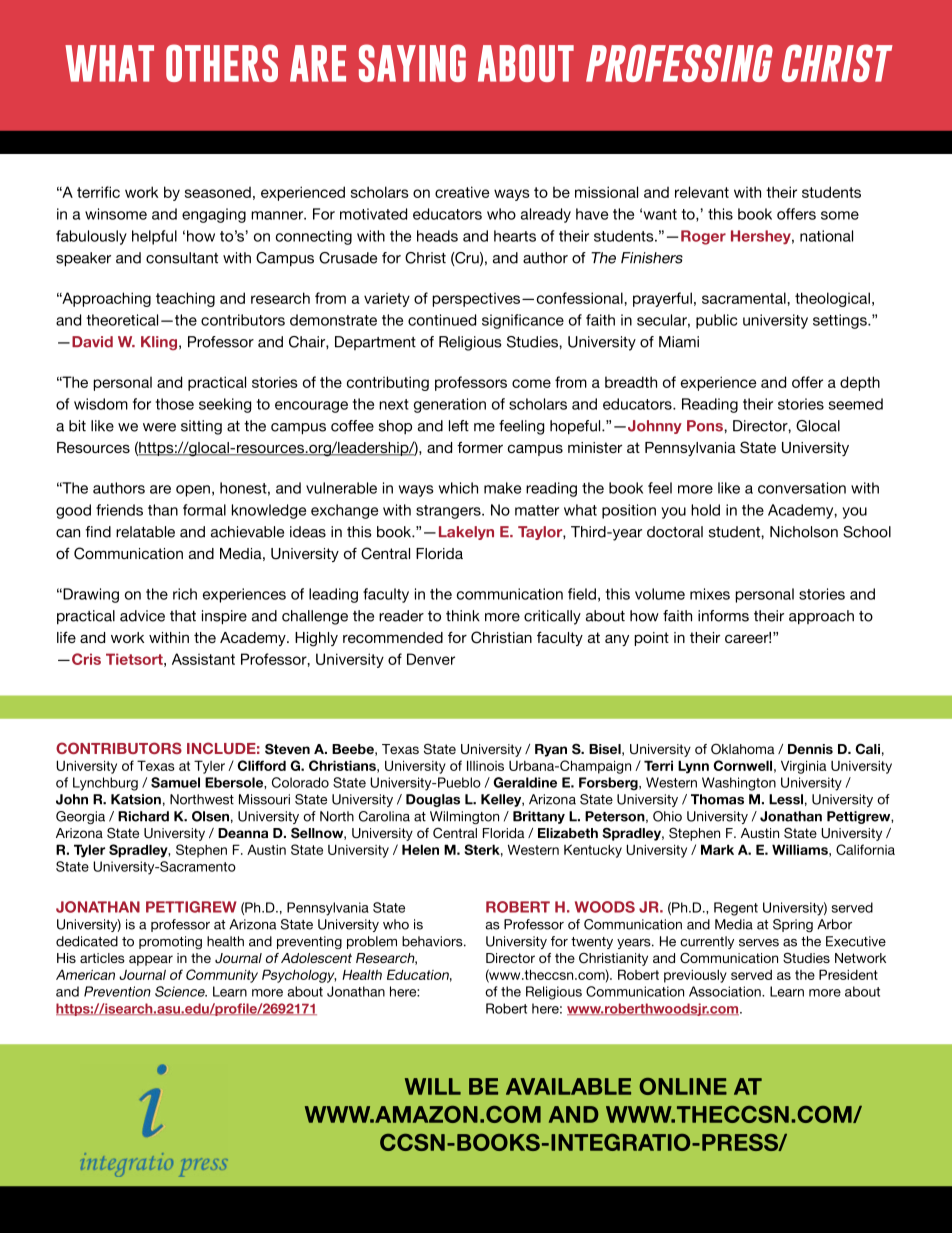 Image resolution: width=952 pixels, height=1233 pixels. I want to click on mixes, so click(710, 594).
